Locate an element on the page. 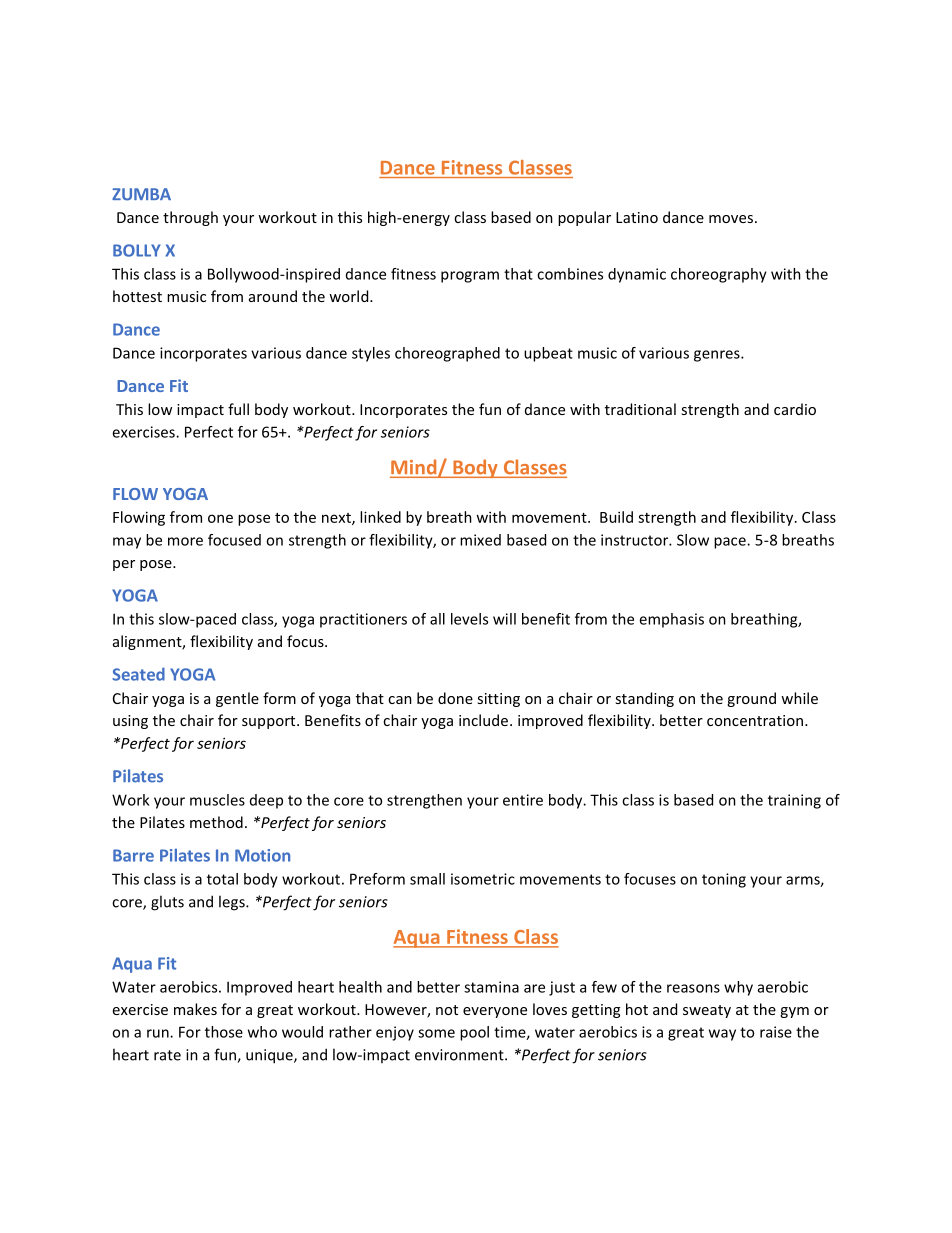  Latino is located at coordinates (637, 217).
